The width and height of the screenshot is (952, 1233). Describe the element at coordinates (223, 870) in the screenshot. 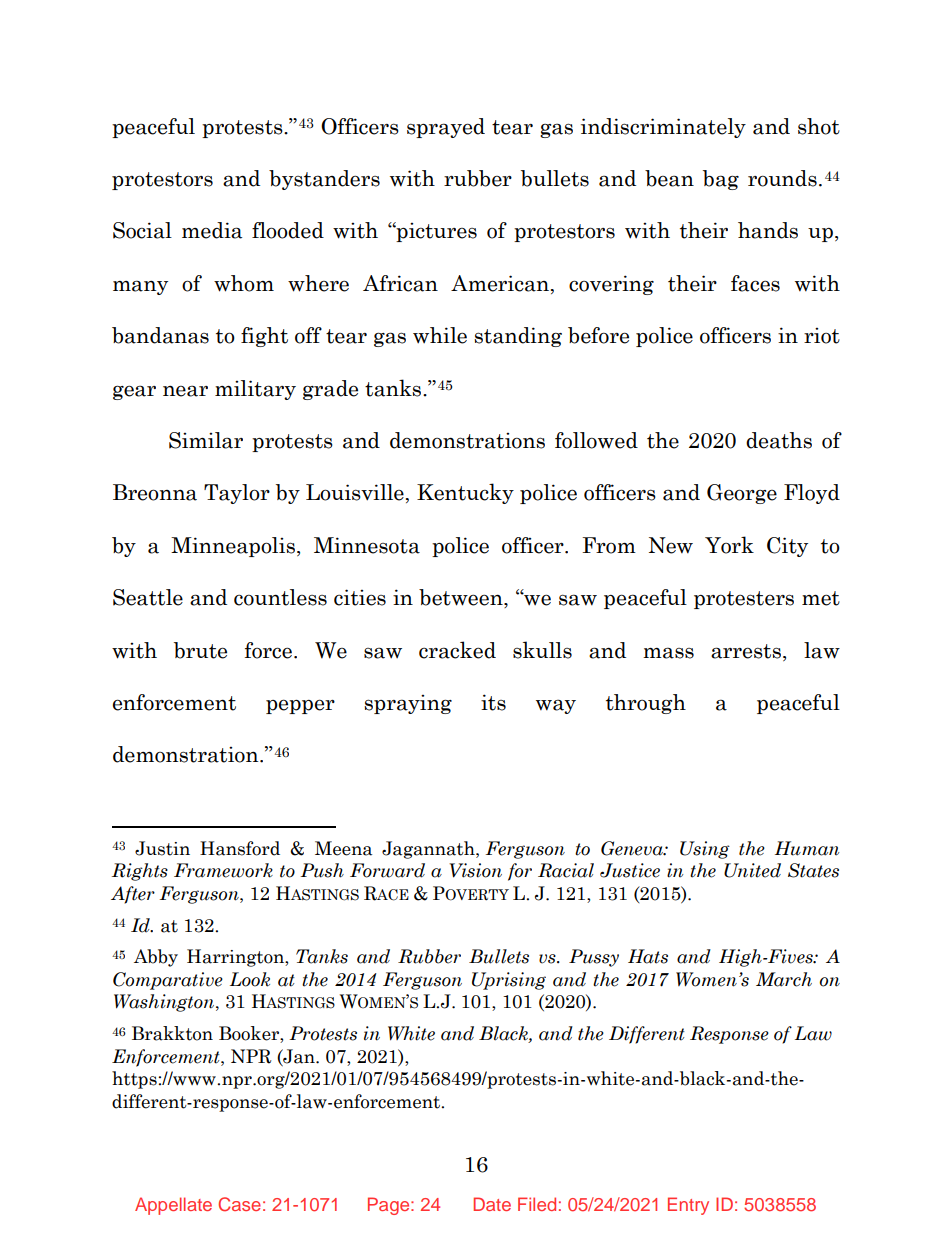

I see `Framework` at that location.
